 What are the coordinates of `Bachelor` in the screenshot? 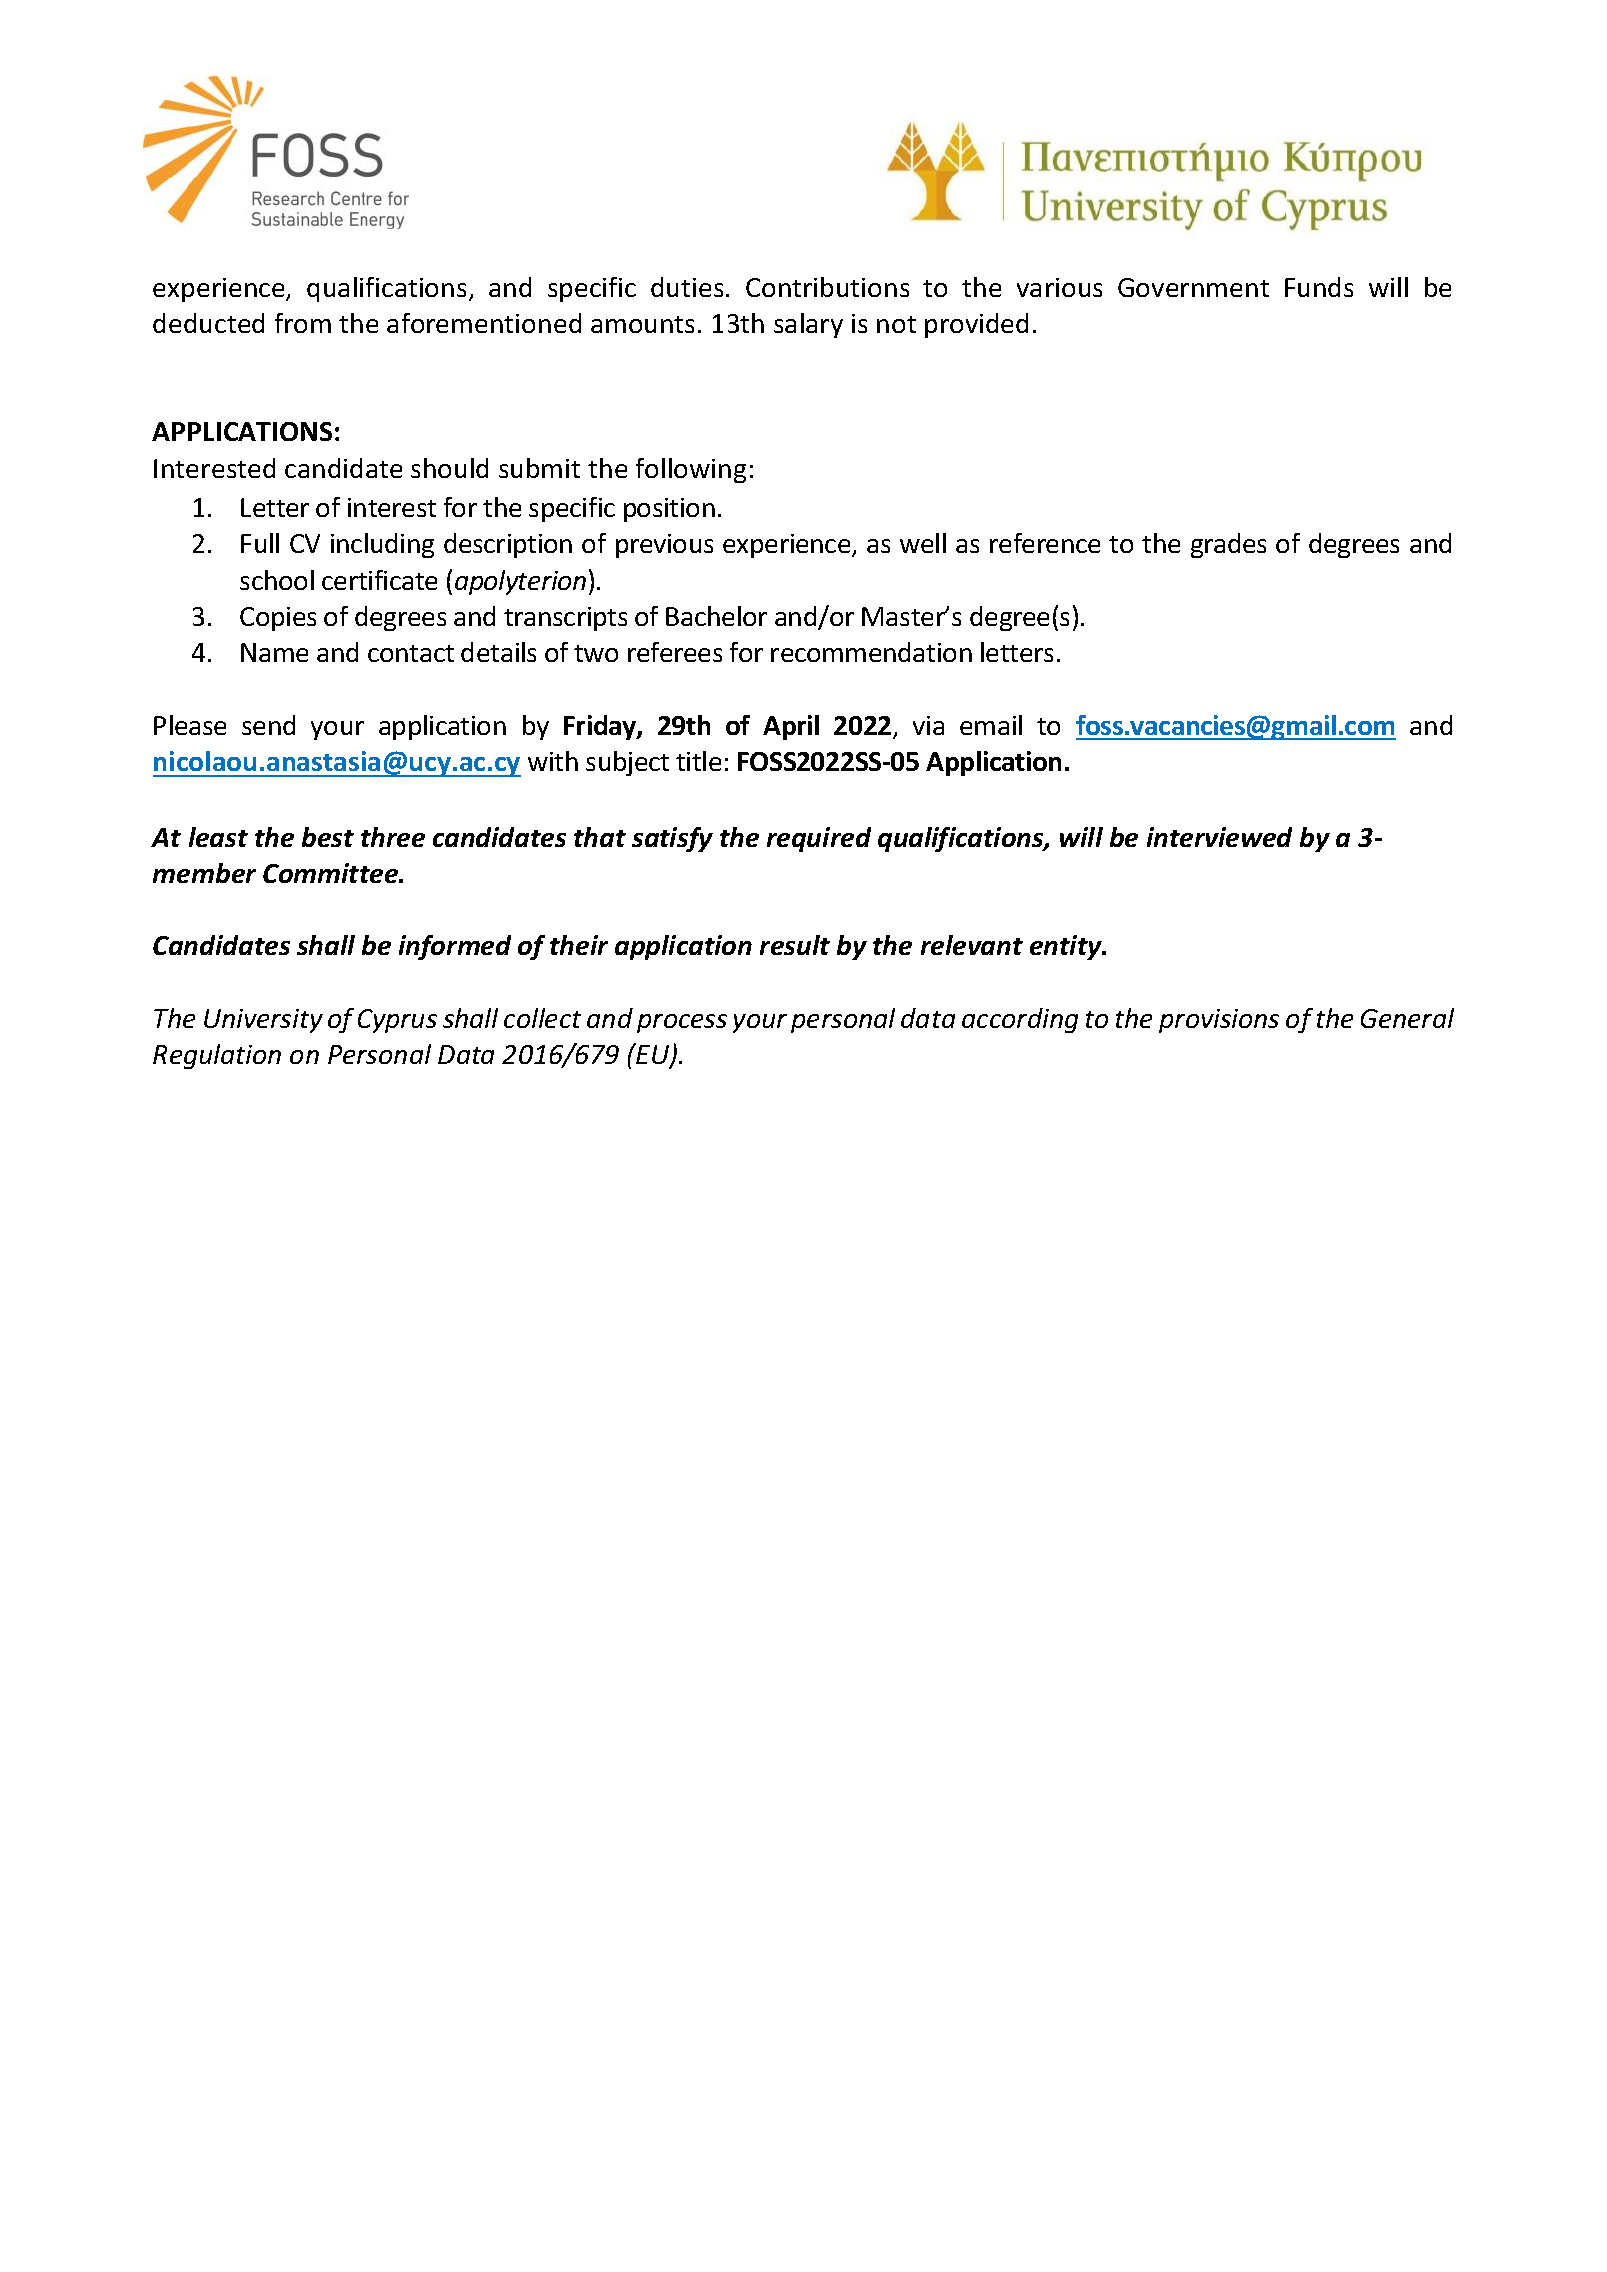 It's located at (716, 616).
